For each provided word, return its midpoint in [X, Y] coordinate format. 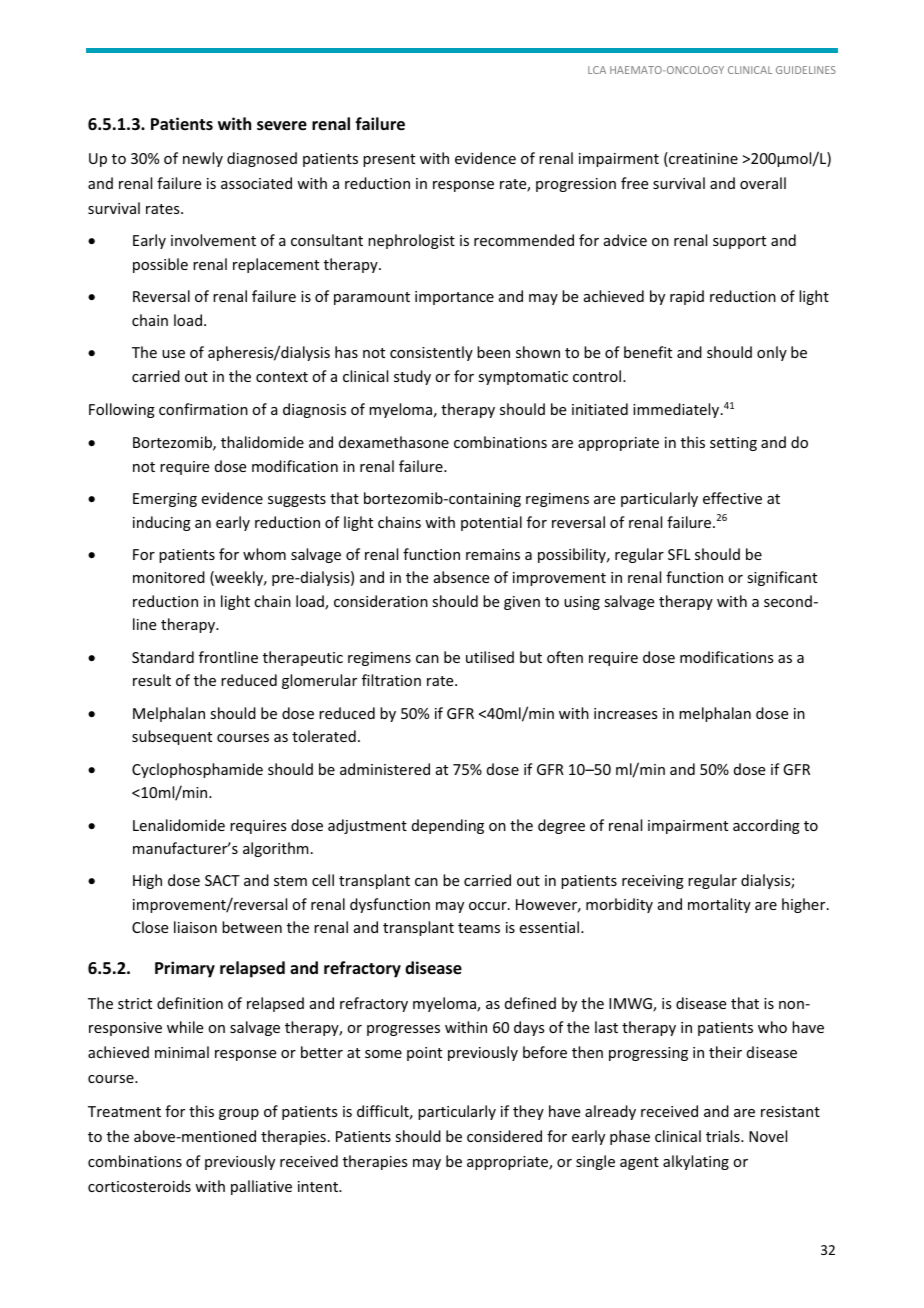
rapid [687, 297]
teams [479, 928]
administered [385, 769]
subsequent [172, 737]
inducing [162, 523]
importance [454, 298]
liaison [195, 927]
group [239, 1114]
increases [625, 713]
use [173, 354]
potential [491, 523]
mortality [719, 905]
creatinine [702, 159]
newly [203, 159]
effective [732, 498]
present [389, 160]
